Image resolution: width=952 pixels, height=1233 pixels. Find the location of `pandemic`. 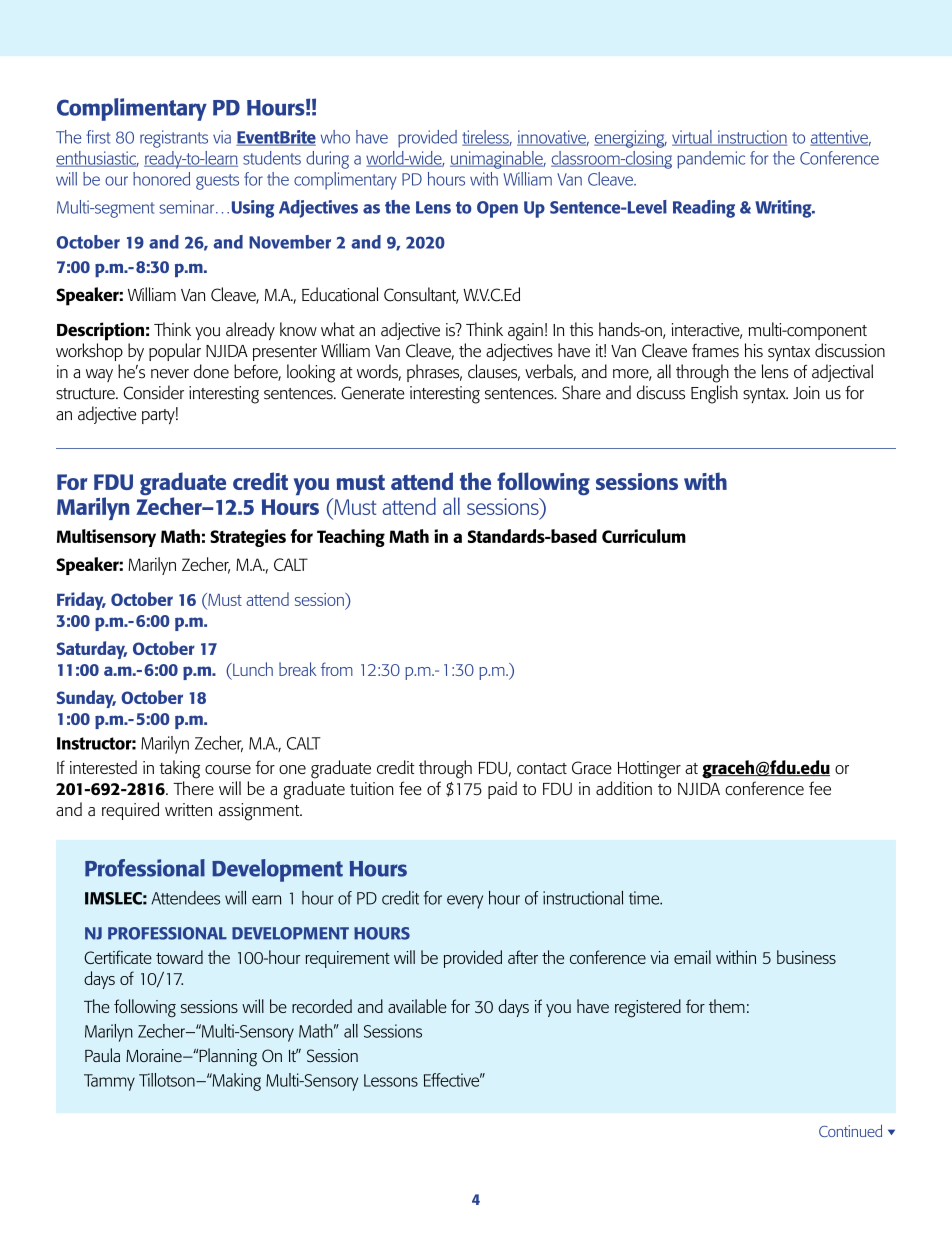

pandemic is located at coordinates (711, 160).
